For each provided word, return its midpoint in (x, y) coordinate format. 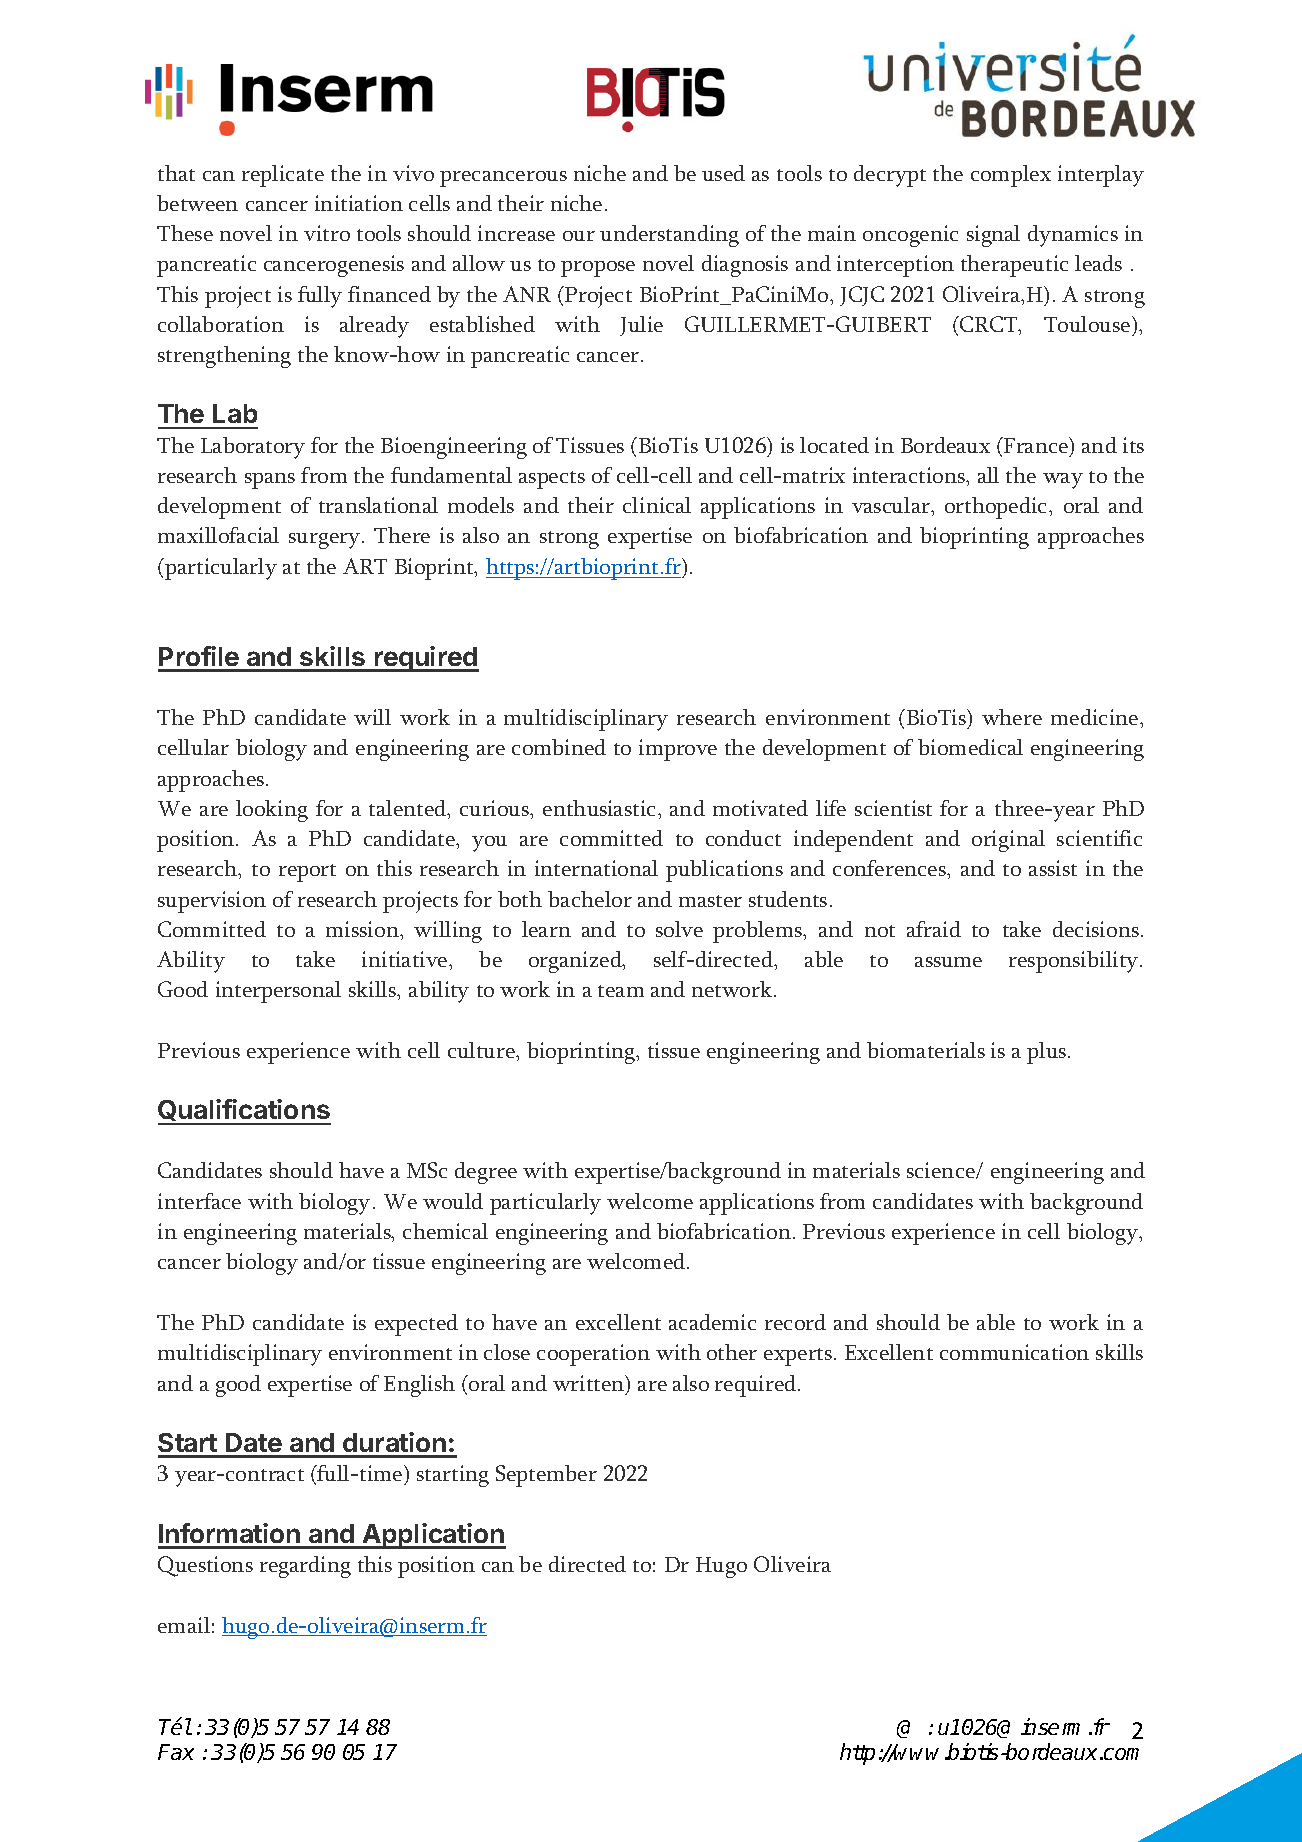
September (546, 1476)
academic (712, 1322)
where (1012, 717)
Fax (176, 1752)
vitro (327, 233)
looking (272, 811)
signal (993, 236)
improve (678, 750)
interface (199, 1201)
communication (1014, 1352)
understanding (669, 236)
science (942, 1170)
